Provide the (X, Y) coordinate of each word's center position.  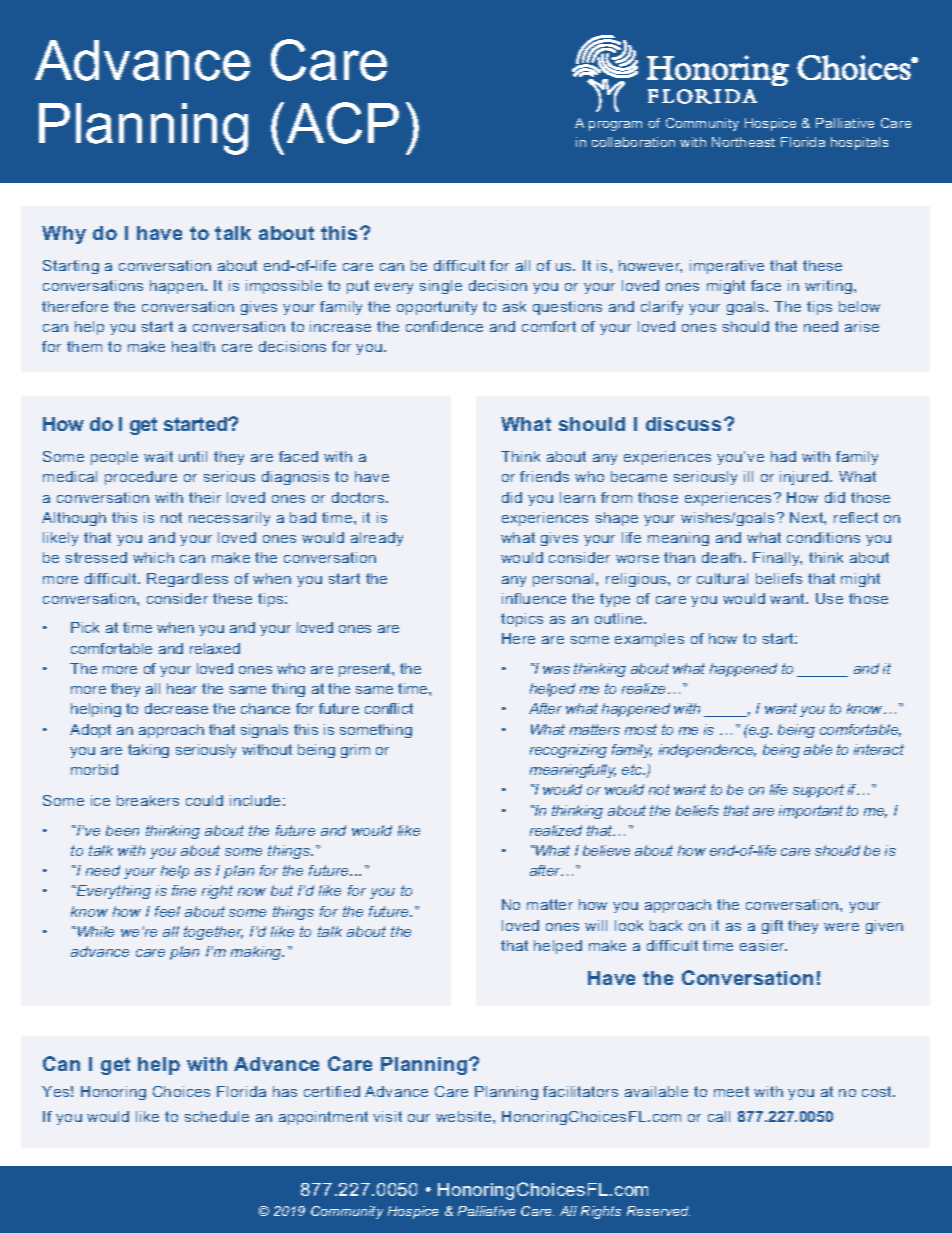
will (596, 925)
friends (544, 476)
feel (167, 911)
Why (64, 235)
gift (772, 927)
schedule (217, 1116)
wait (158, 456)
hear (182, 688)
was (556, 670)
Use (829, 598)
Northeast (743, 142)
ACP (343, 123)
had (783, 456)
